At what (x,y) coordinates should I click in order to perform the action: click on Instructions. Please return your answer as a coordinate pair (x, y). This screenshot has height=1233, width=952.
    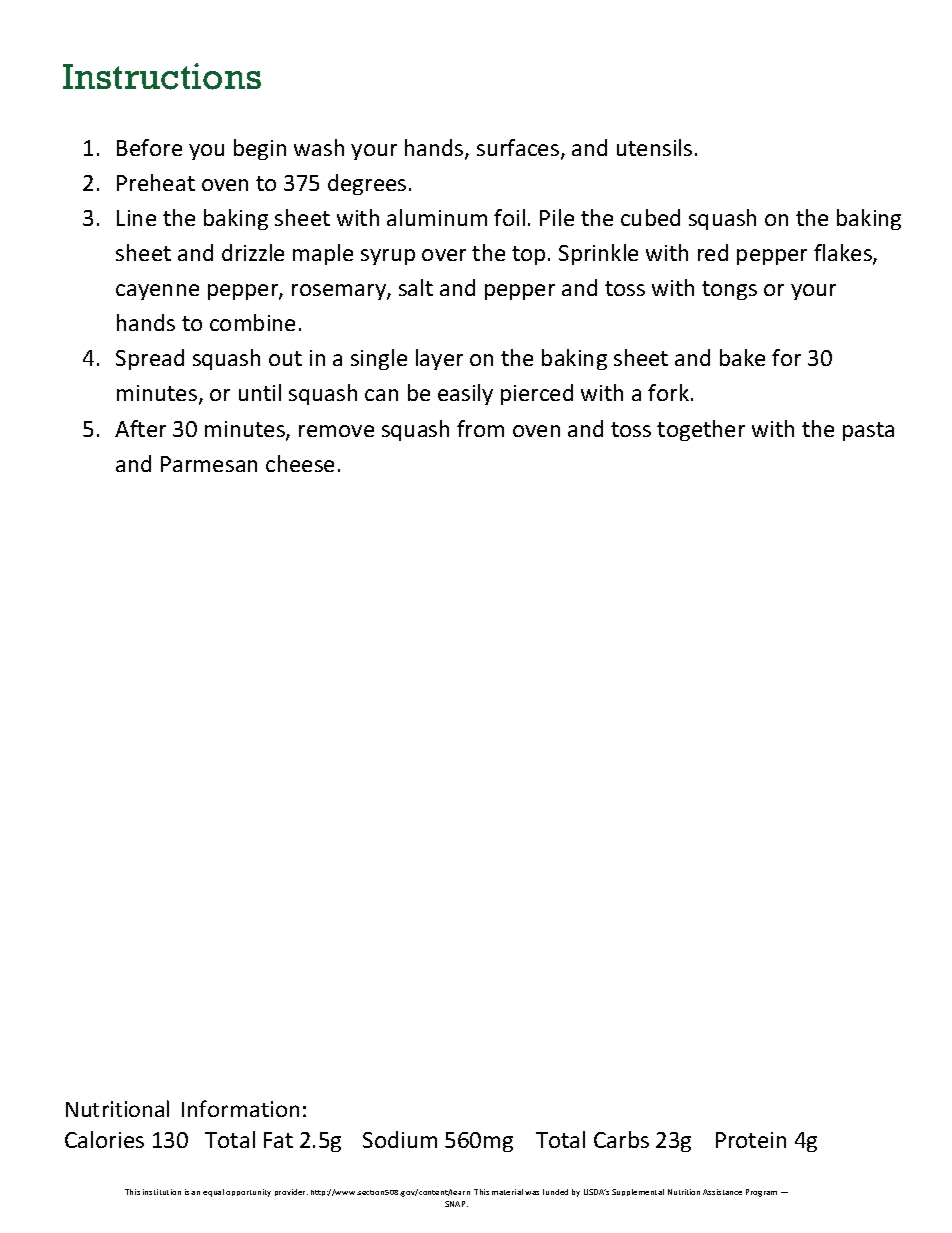
    Looking at the image, I should click on (162, 76).
